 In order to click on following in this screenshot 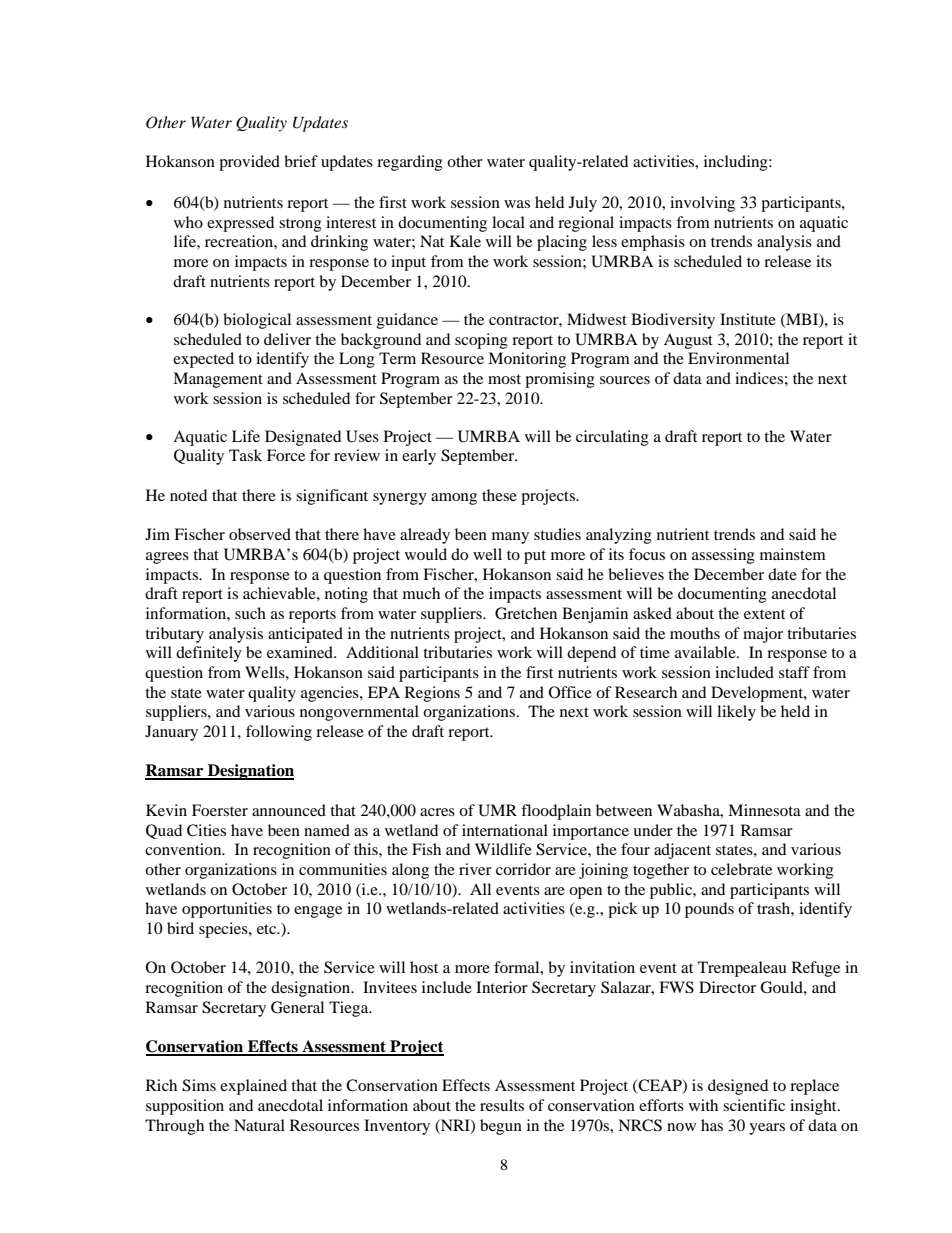, I will do `click(279, 733)`.
